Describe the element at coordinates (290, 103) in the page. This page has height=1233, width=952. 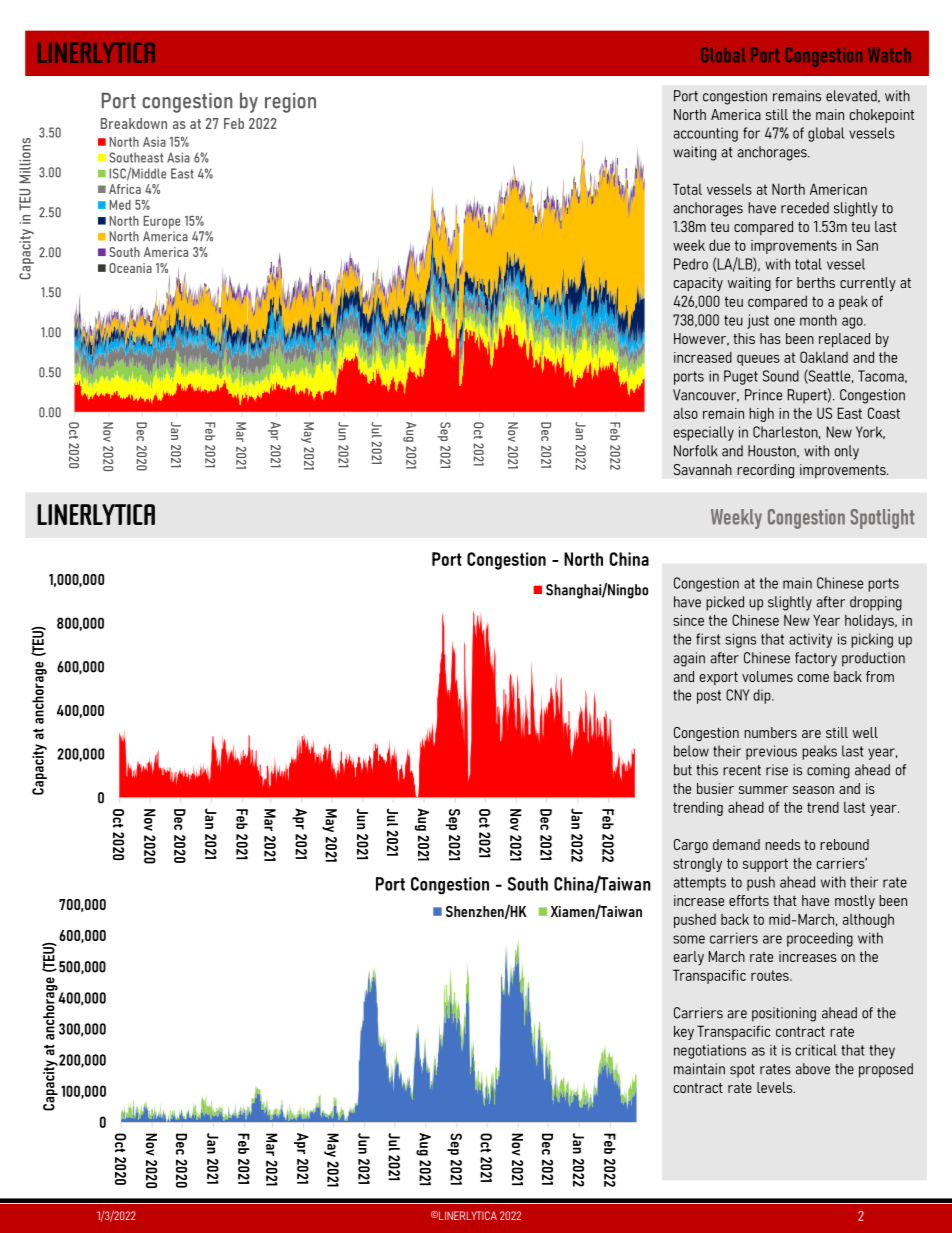
I see `region` at that location.
